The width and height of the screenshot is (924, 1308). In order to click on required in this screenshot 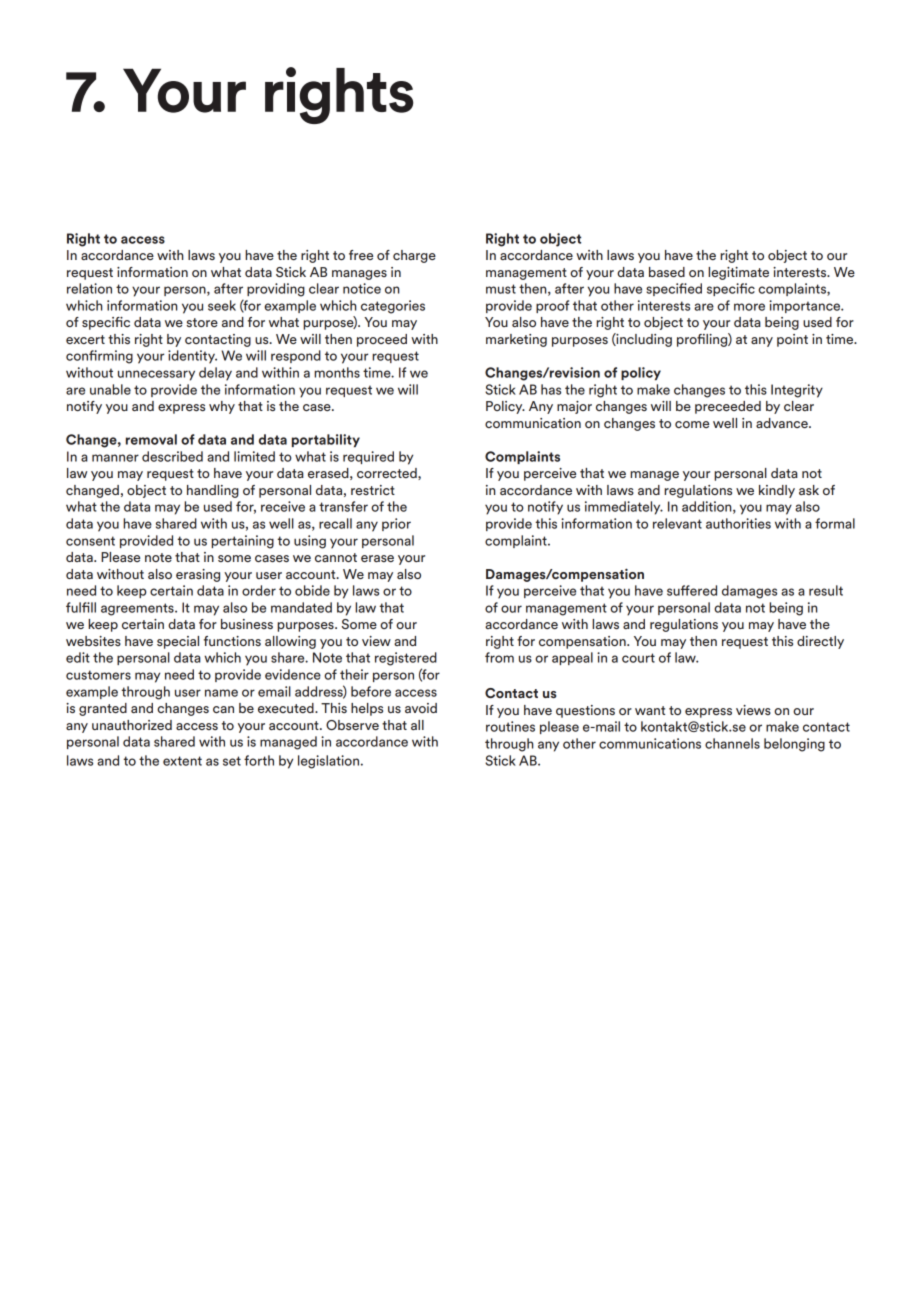, I will do `click(368, 457)`.
